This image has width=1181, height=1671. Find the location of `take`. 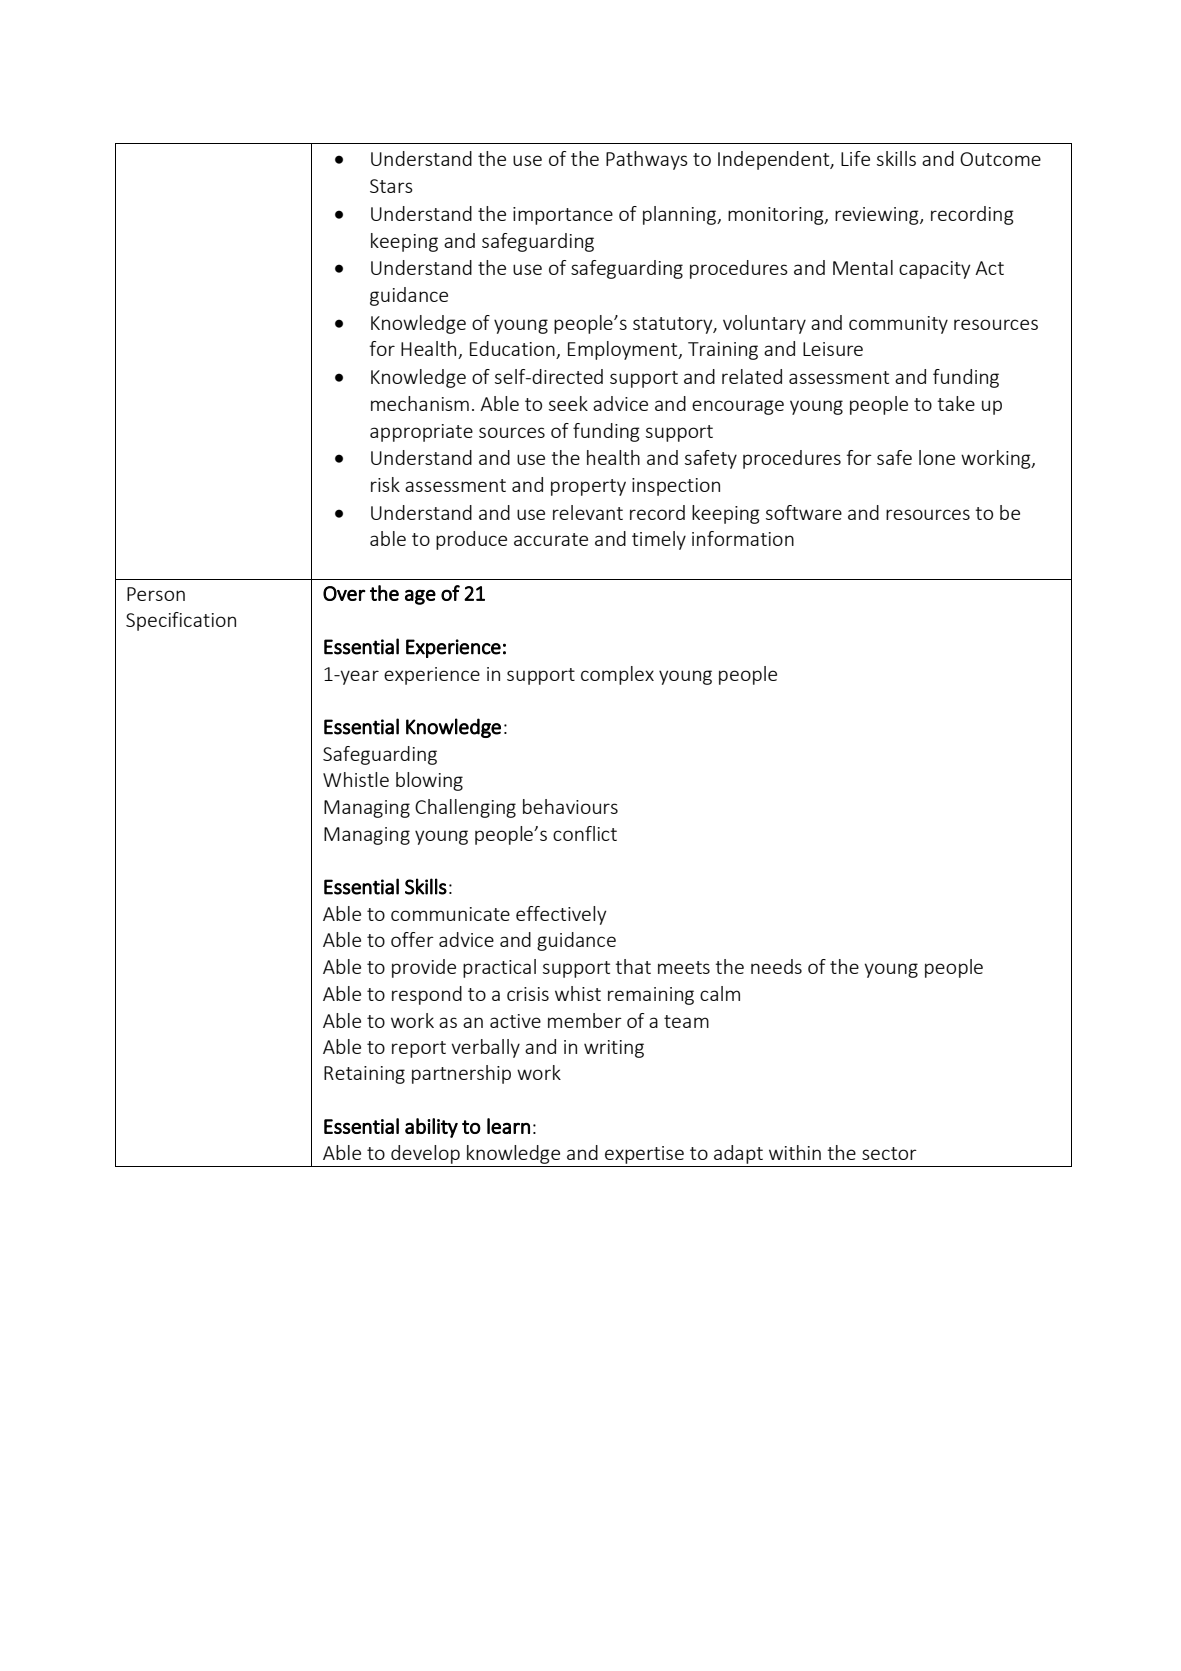

take is located at coordinates (956, 403).
